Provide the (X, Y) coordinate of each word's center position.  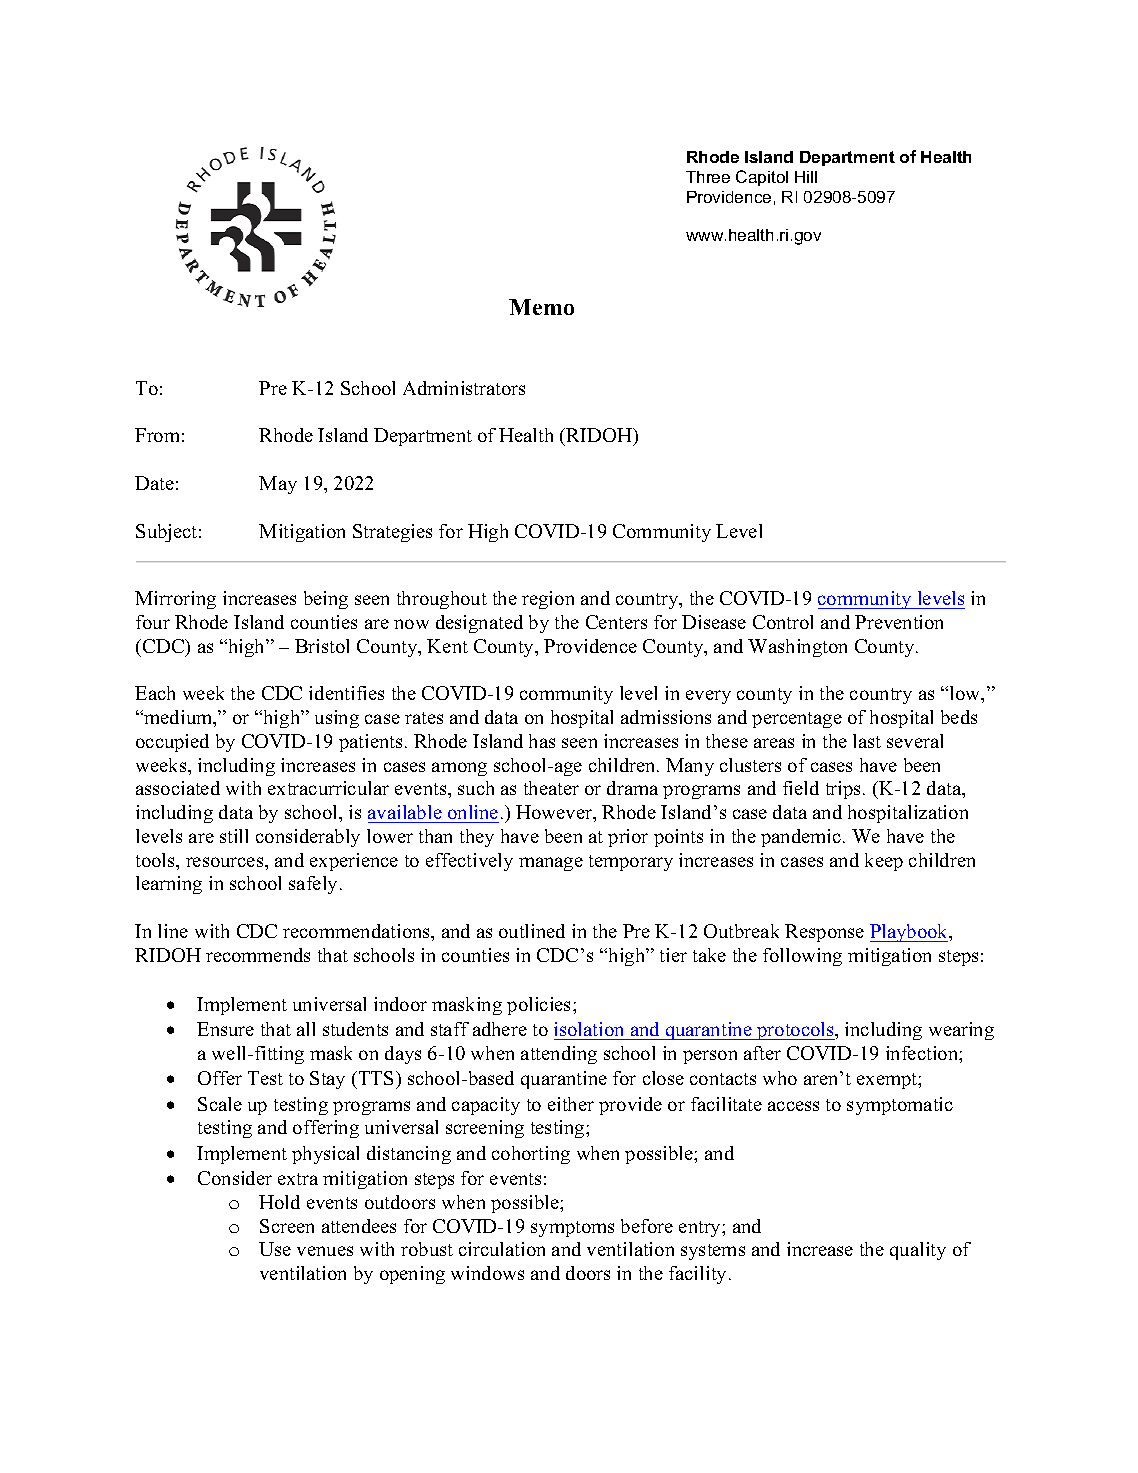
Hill (806, 177)
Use (275, 1249)
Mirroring (175, 600)
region (548, 600)
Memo (541, 307)
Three (708, 177)
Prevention (899, 622)
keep (884, 862)
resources (226, 862)
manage (551, 864)
